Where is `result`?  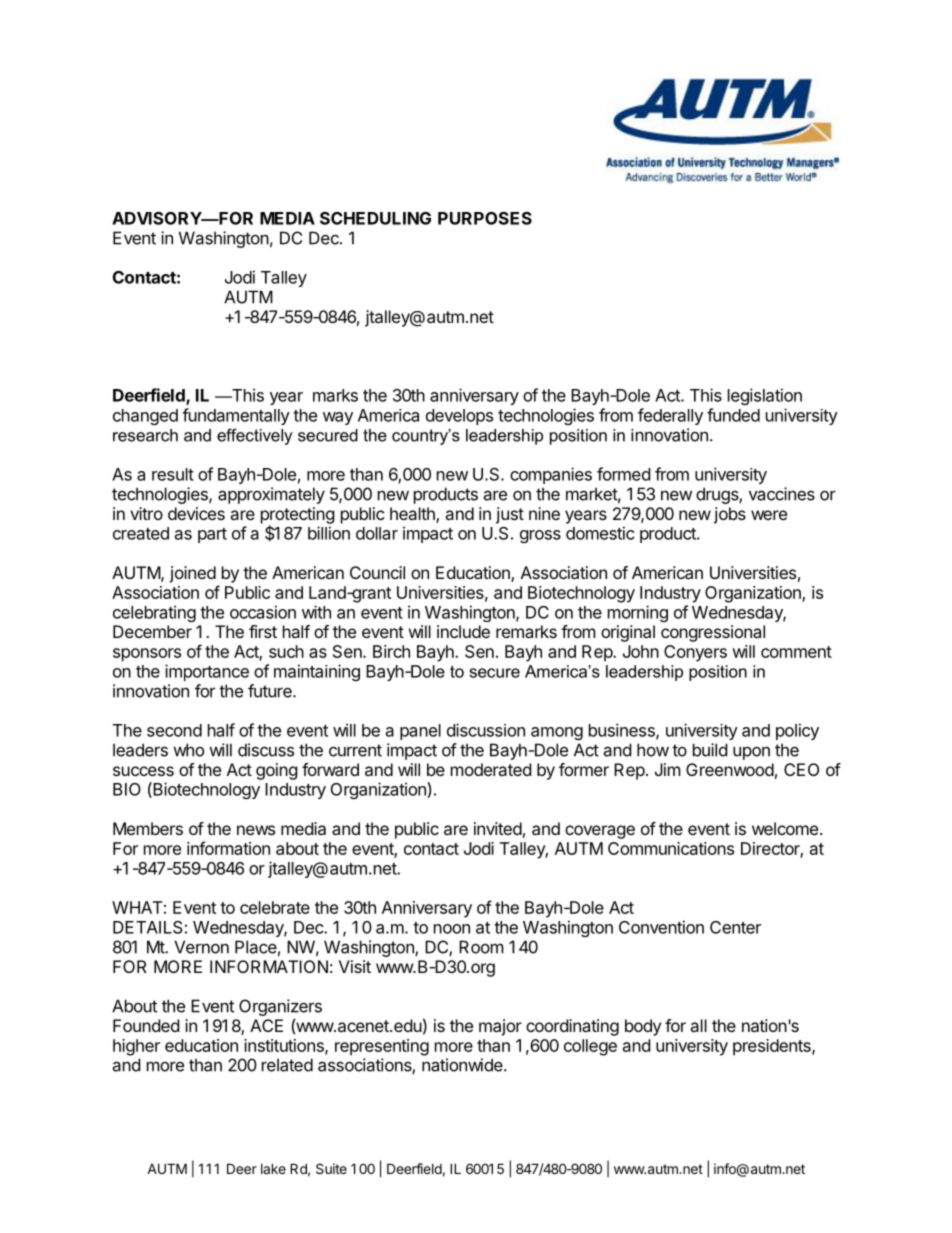
result is located at coordinates (173, 474).
